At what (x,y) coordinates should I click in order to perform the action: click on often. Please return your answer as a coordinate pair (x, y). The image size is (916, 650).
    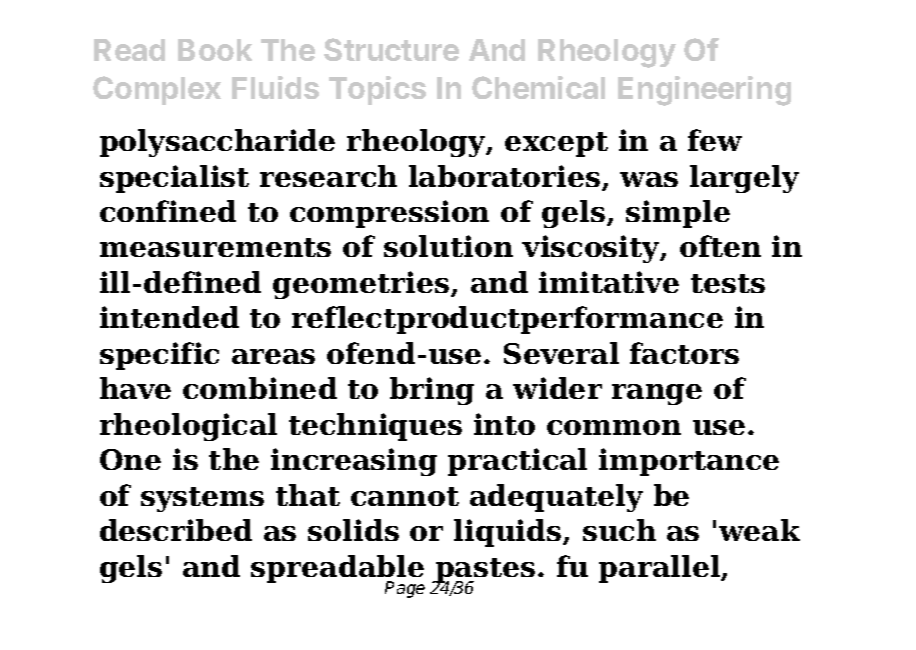
    Looking at the image, I should click on (720, 246).
